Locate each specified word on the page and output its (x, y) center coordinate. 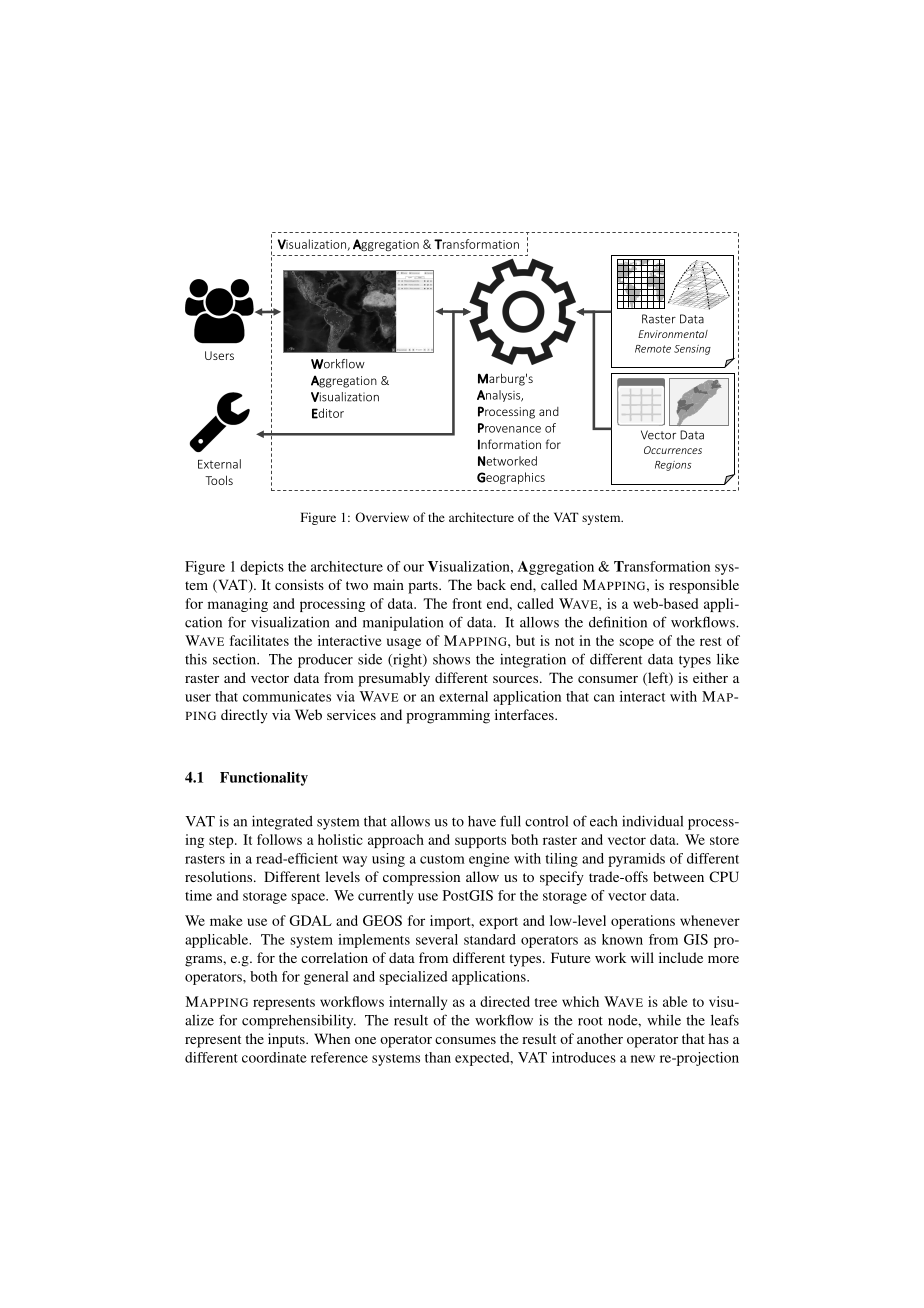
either (710, 677)
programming (448, 716)
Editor (328, 413)
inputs (287, 1040)
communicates (287, 696)
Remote (653, 349)
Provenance (509, 428)
